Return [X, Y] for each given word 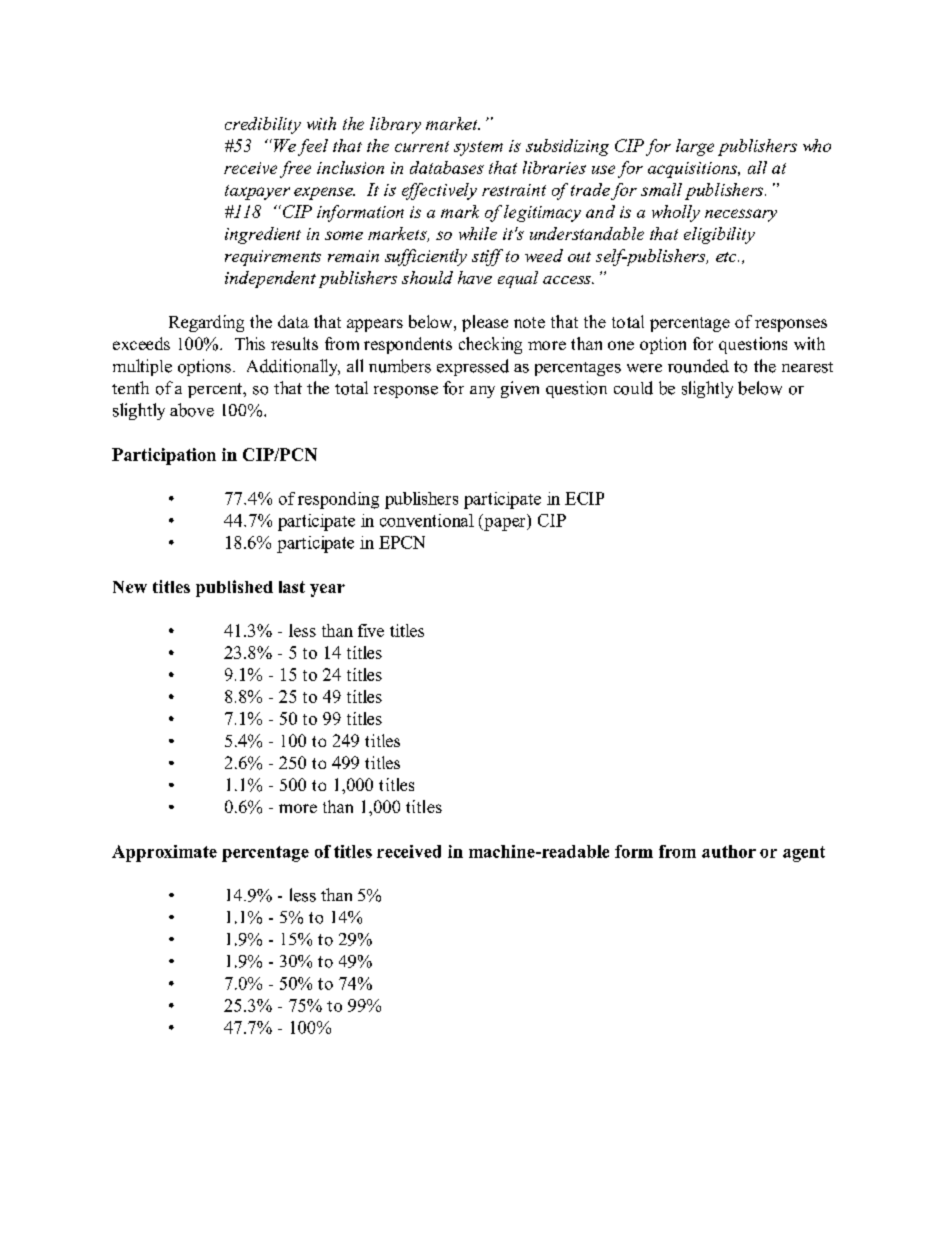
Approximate [164, 853]
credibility [263, 125]
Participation [164, 456]
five [371, 630]
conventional [427, 520]
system [478, 148]
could [633, 388]
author [729, 851]
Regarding [206, 323]
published [234, 588]
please [485, 323]
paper [505, 524]
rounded [698, 366]
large [695, 147]
